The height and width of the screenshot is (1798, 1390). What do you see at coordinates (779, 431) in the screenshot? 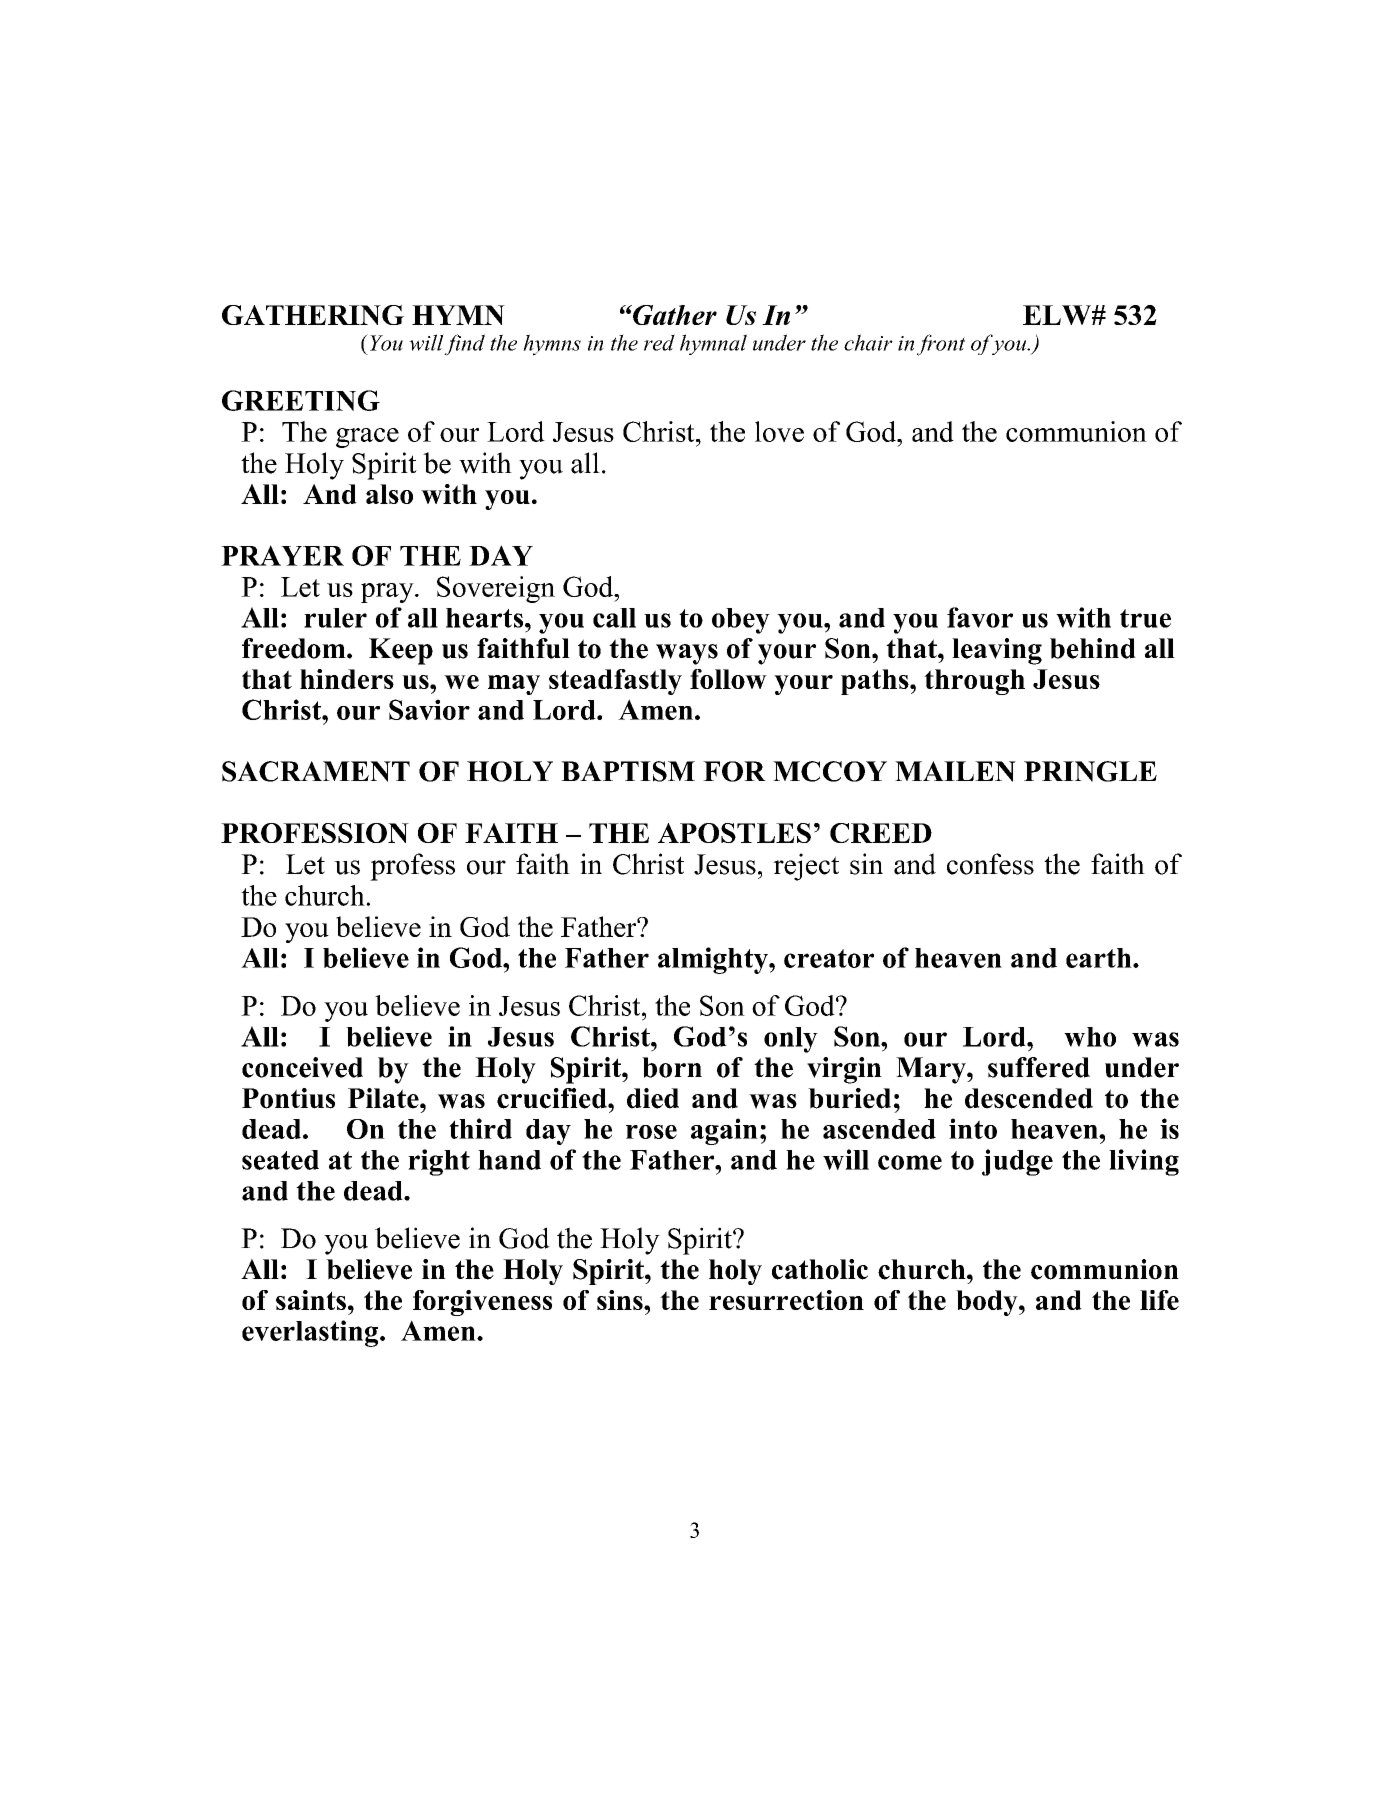
I see `love` at bounding box center [779, 431].
